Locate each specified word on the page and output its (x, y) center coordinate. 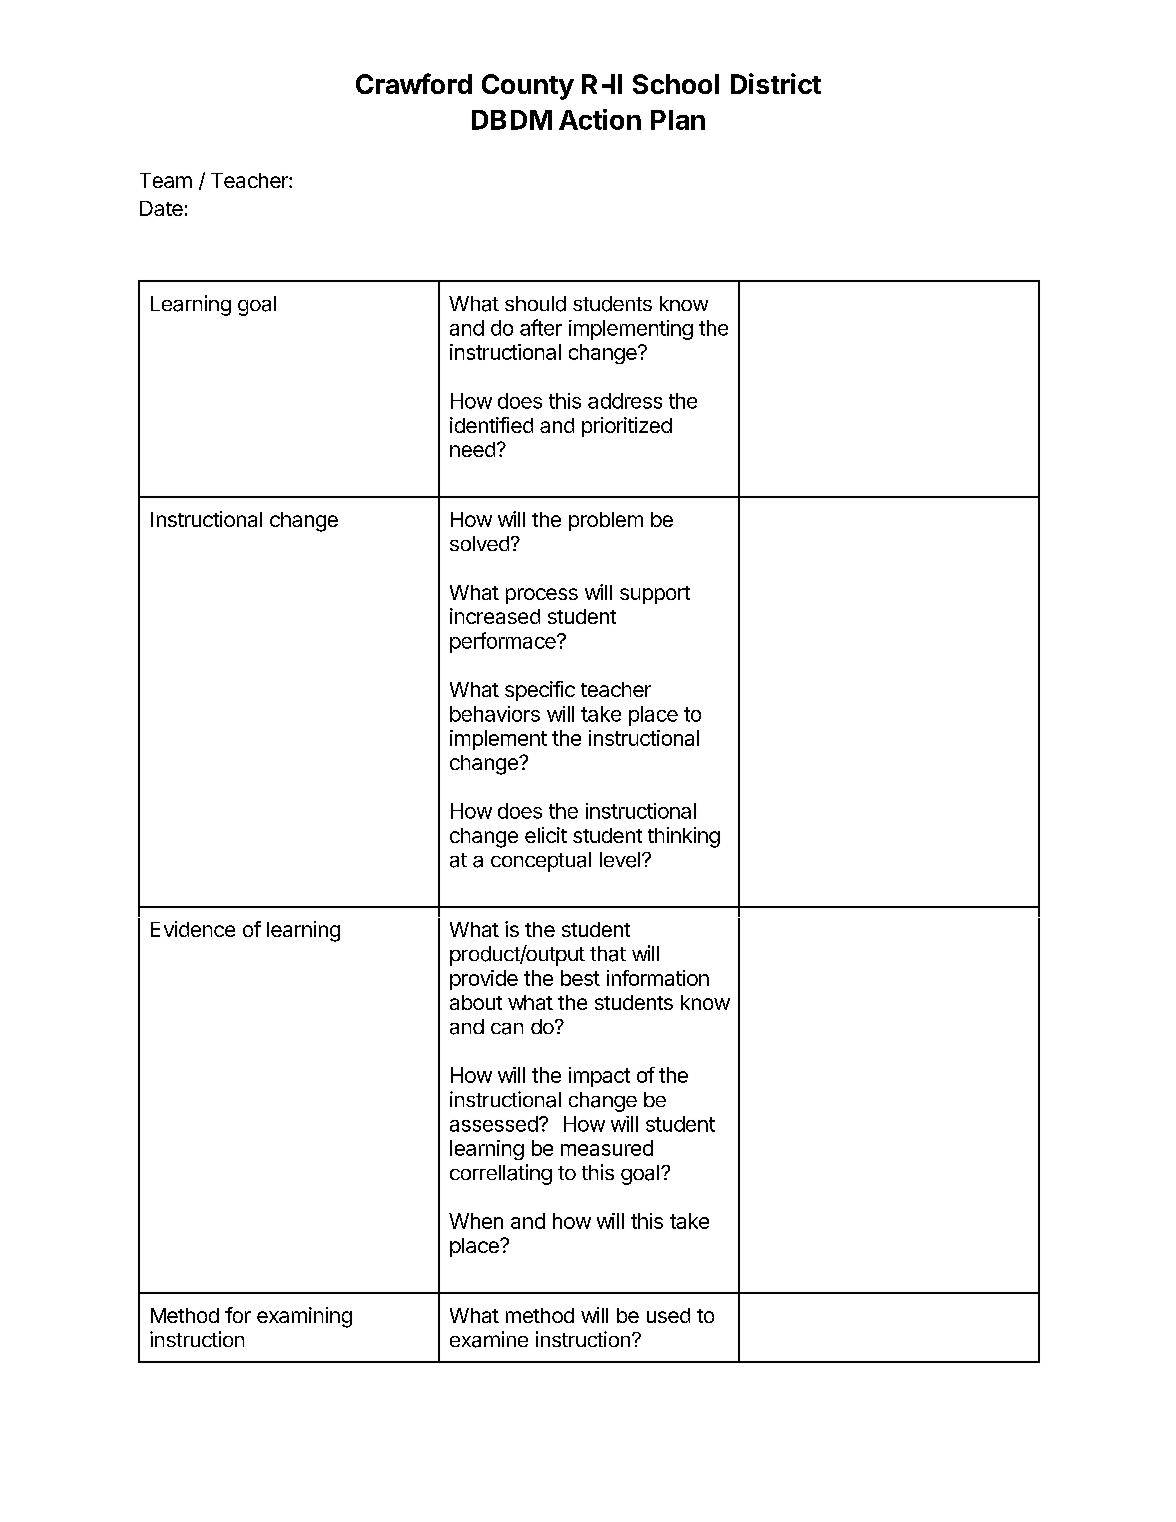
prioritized (627, 427)
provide (484, 980)
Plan (678, 120)
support (655, 595)
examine (489, 1339)
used (668, 1315)
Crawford (414, 83)
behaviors (495, 714)
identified (491, 425)
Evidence (193, 929)
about (476, 1002)
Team (166, 180)
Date (161, 208)
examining (304, 1317)
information (658, 978)
